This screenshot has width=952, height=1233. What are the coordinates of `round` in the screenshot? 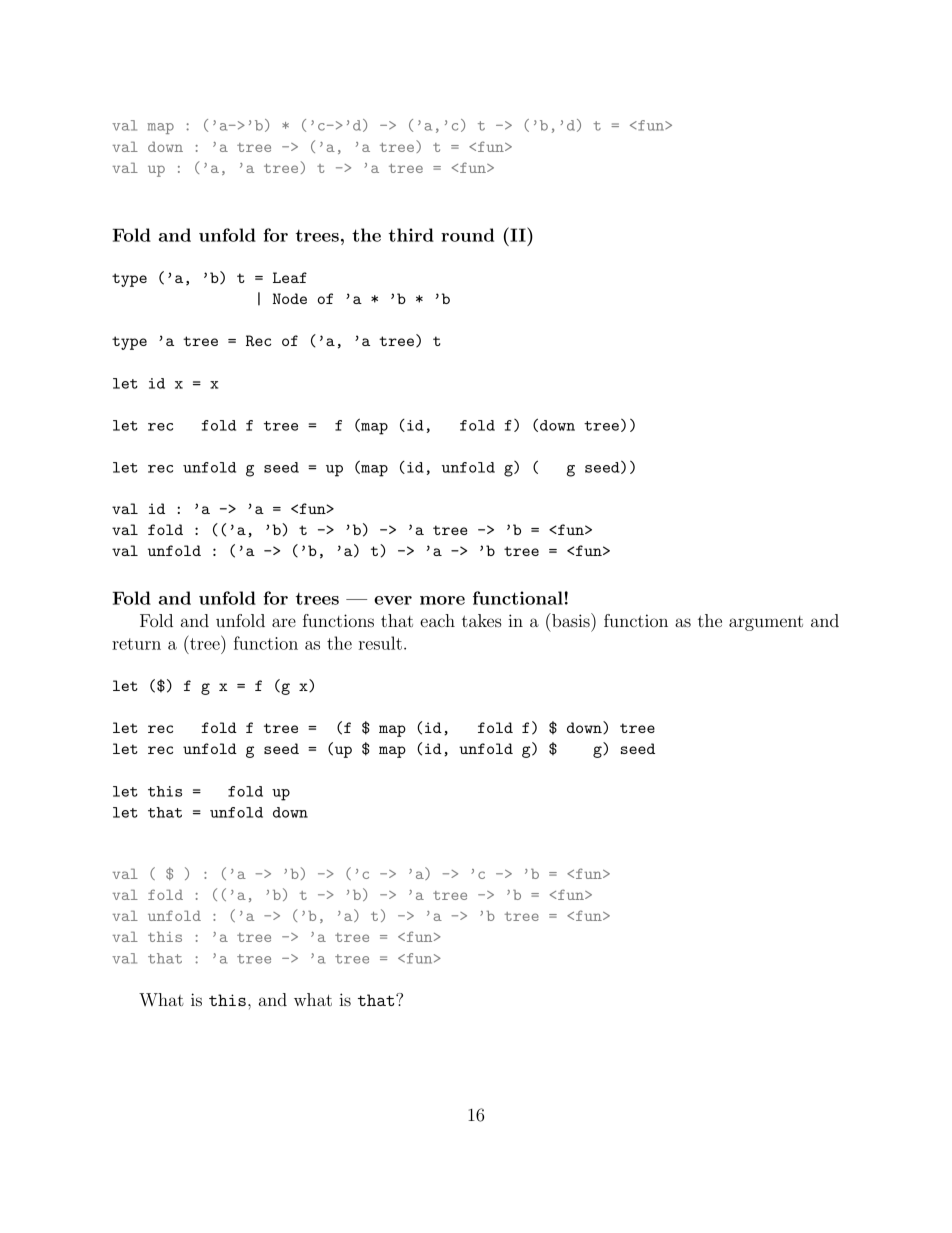 It's located at (467, 235).
